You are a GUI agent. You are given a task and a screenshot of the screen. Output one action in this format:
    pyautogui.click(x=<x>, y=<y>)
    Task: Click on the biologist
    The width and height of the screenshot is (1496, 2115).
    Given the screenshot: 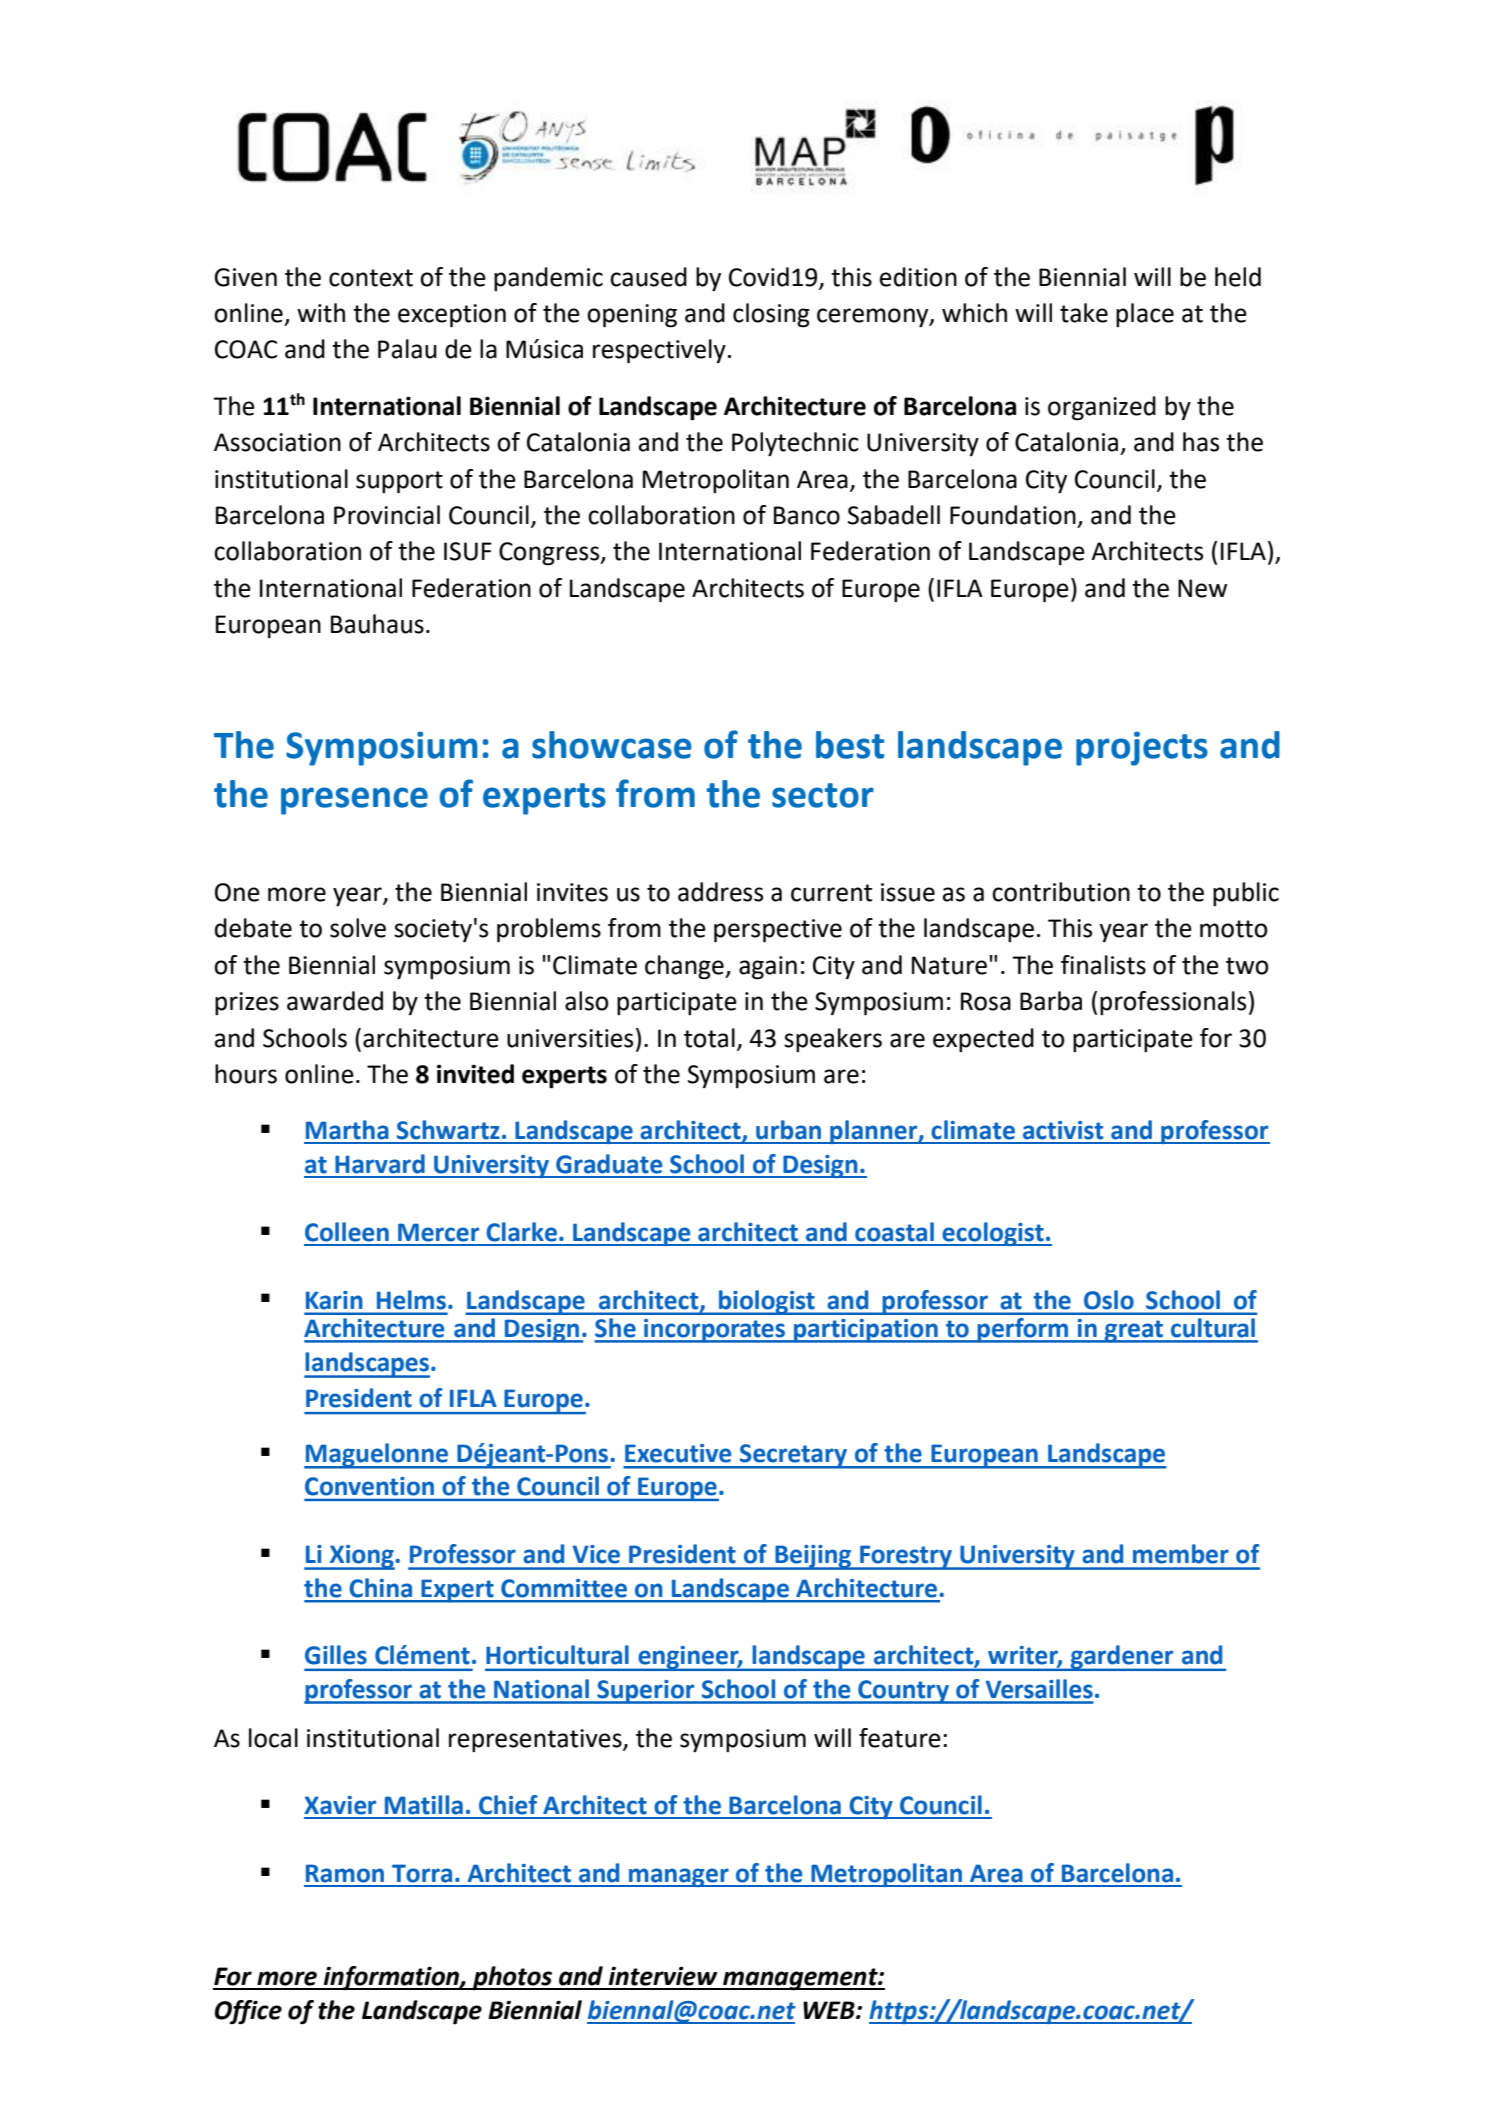 What is the action you would take?
    pyautogui.click(x=767, y=1302)
